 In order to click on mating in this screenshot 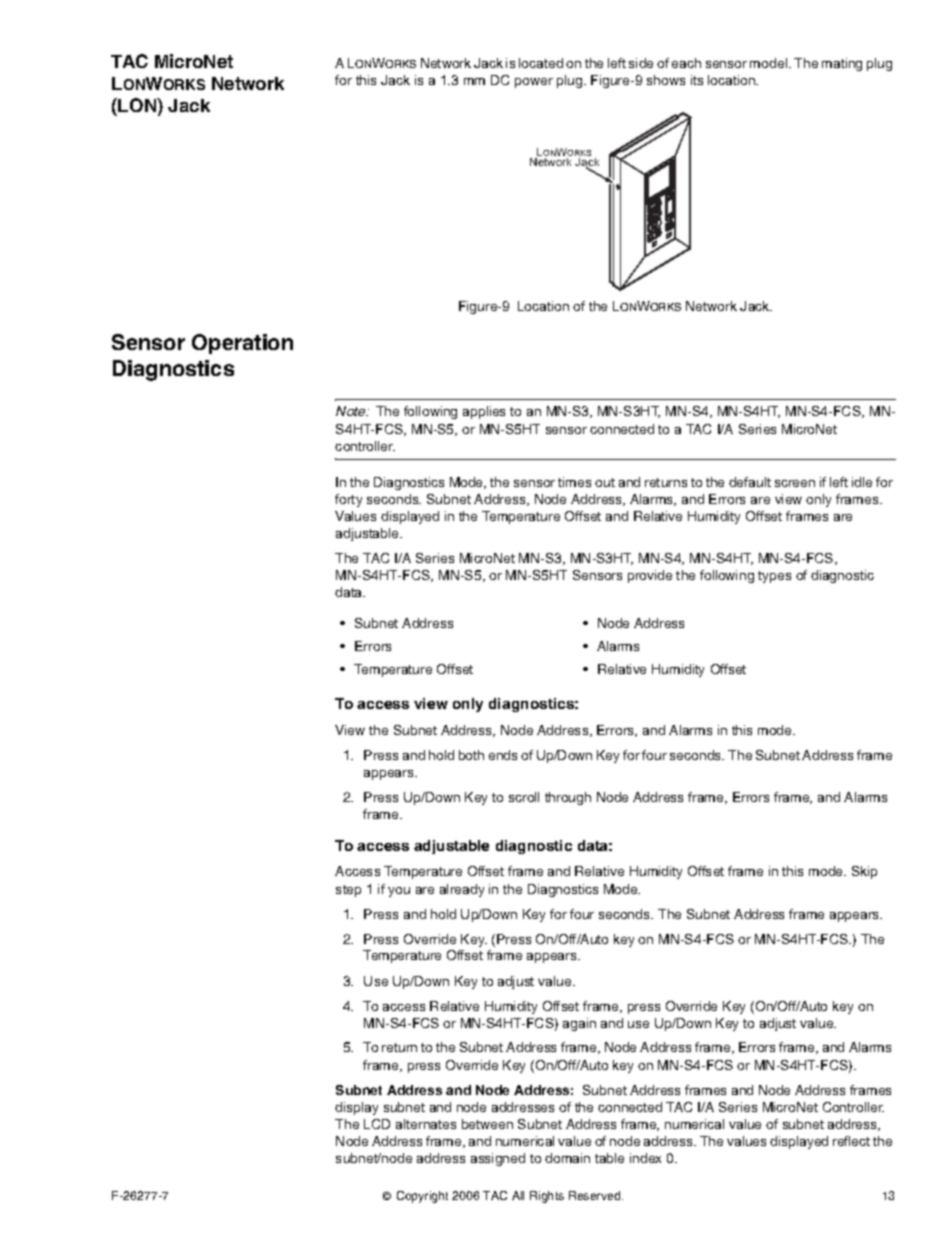, I will do `click(842, 64)`.
